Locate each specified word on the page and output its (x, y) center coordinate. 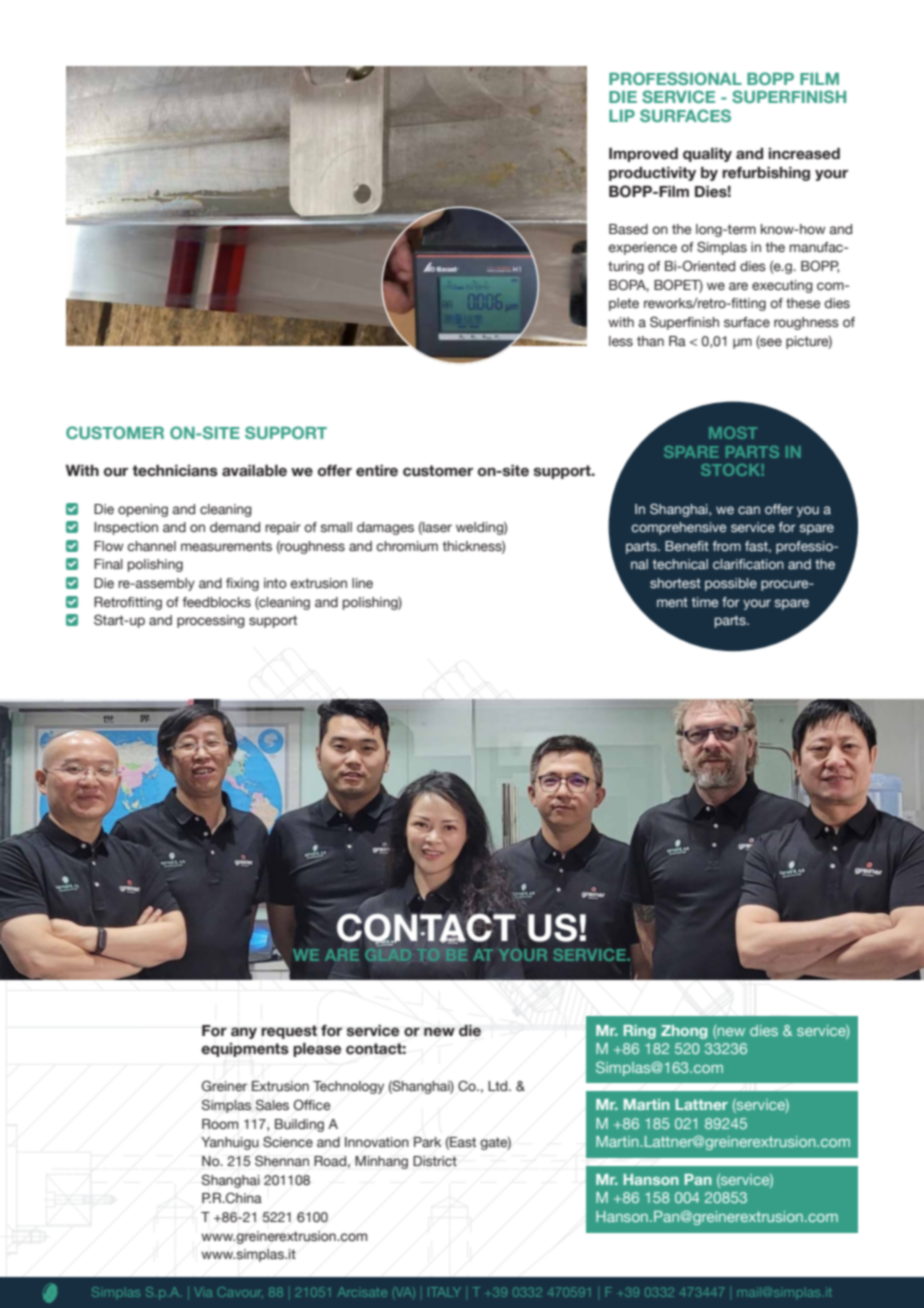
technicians (175, 471)
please (317, 1050)
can (749, 510)
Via (203, 1292)
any (244, 1033)
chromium (407, 546)
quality (707, 155)
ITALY (444, 1292)
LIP (622, 116)
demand (235, 527)
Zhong (684, 1032)
